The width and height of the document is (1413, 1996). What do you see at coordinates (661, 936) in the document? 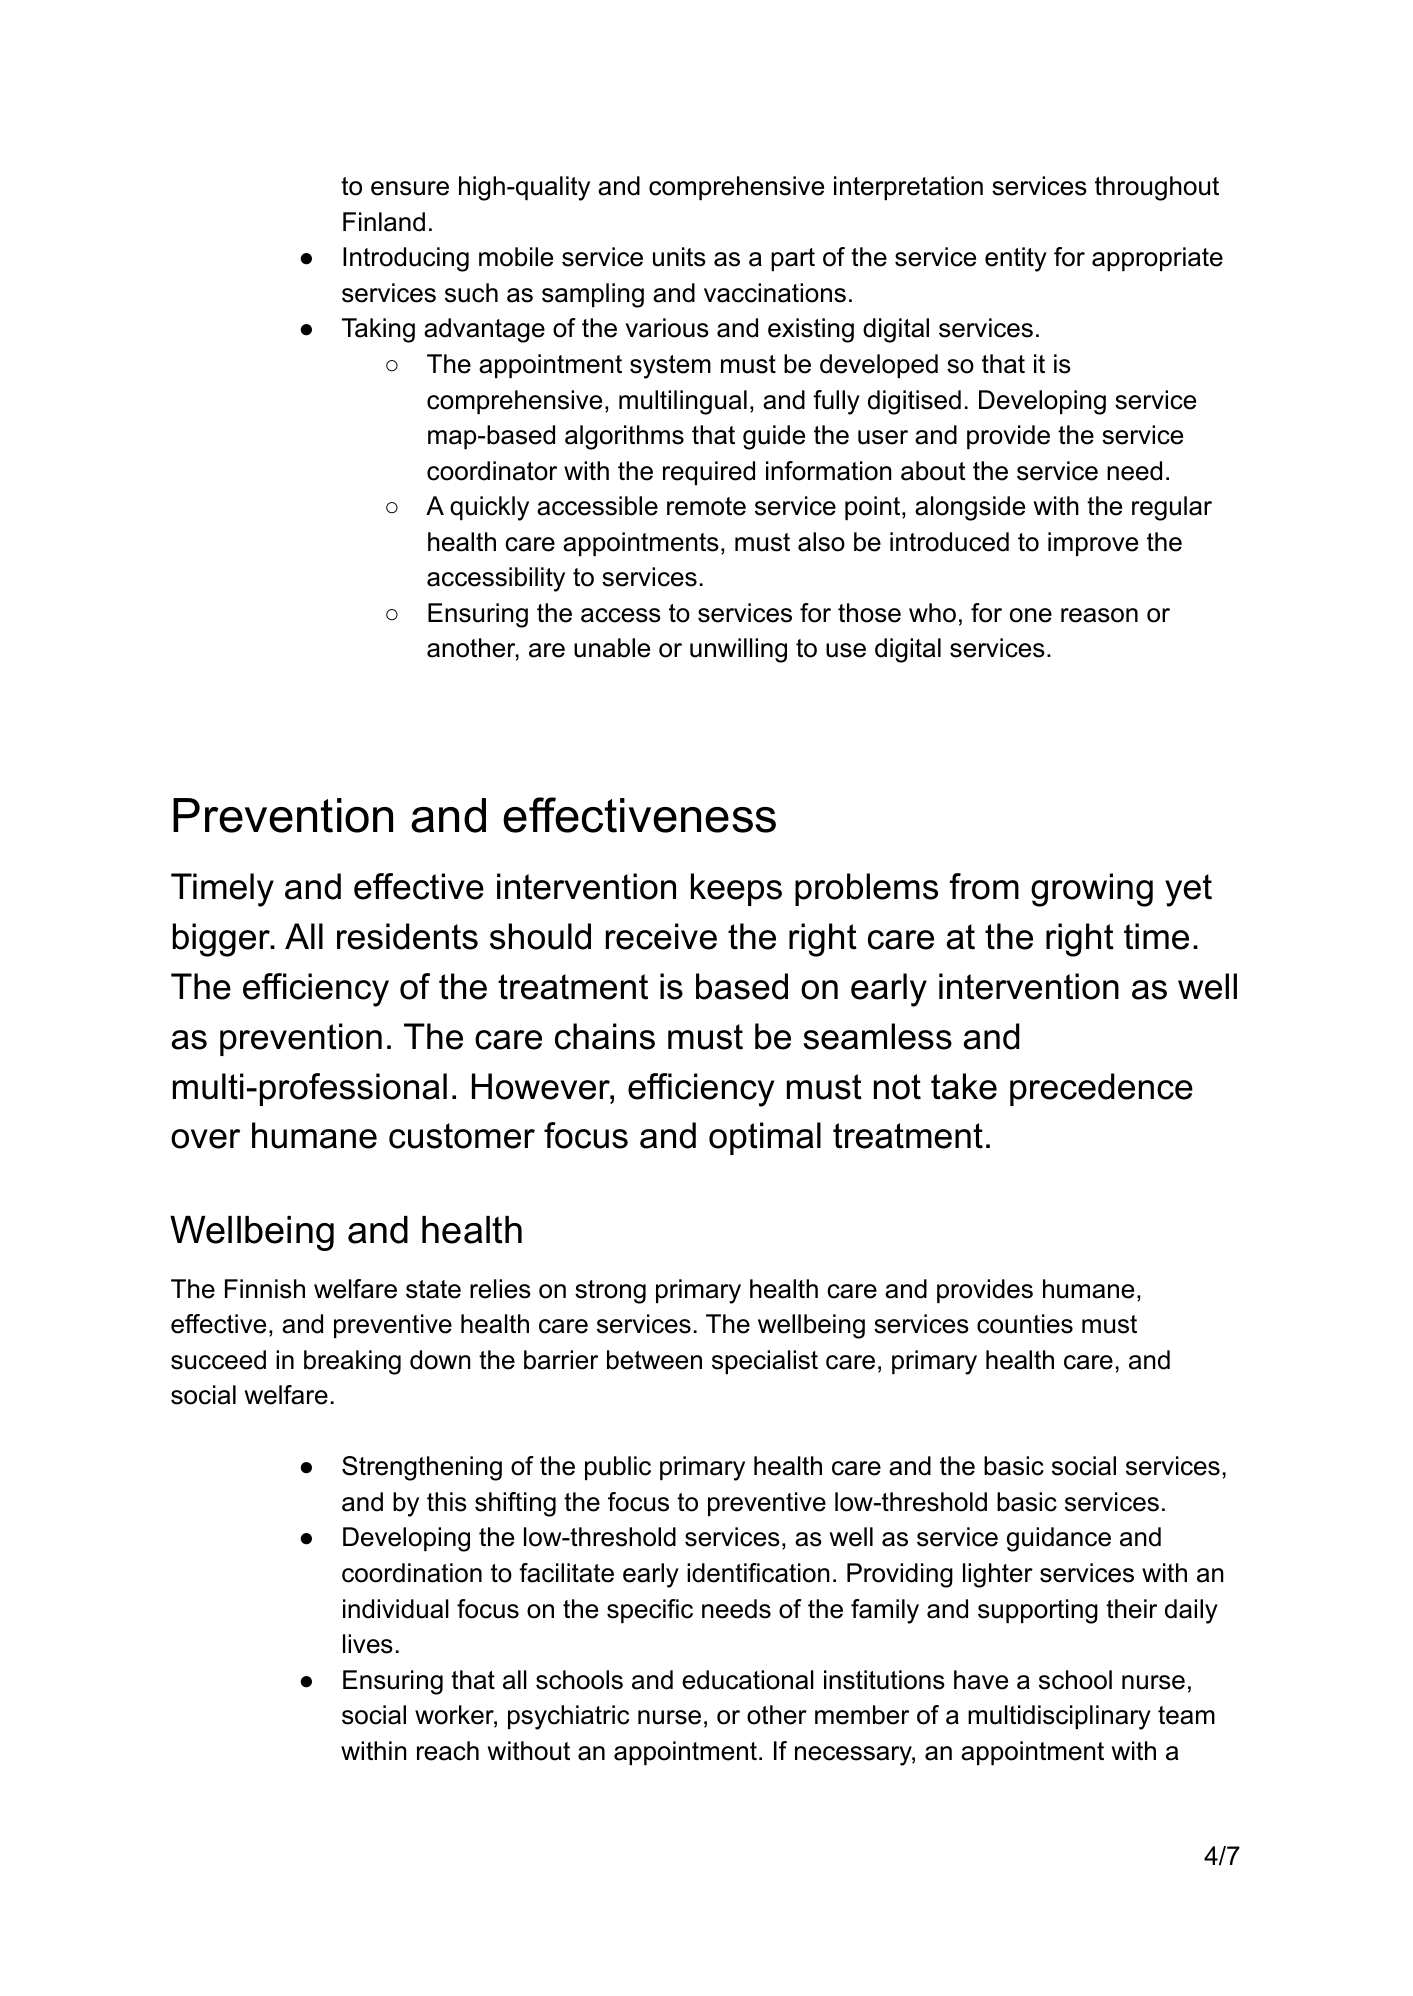
I see `receive` at bounding box center [661, 936].
